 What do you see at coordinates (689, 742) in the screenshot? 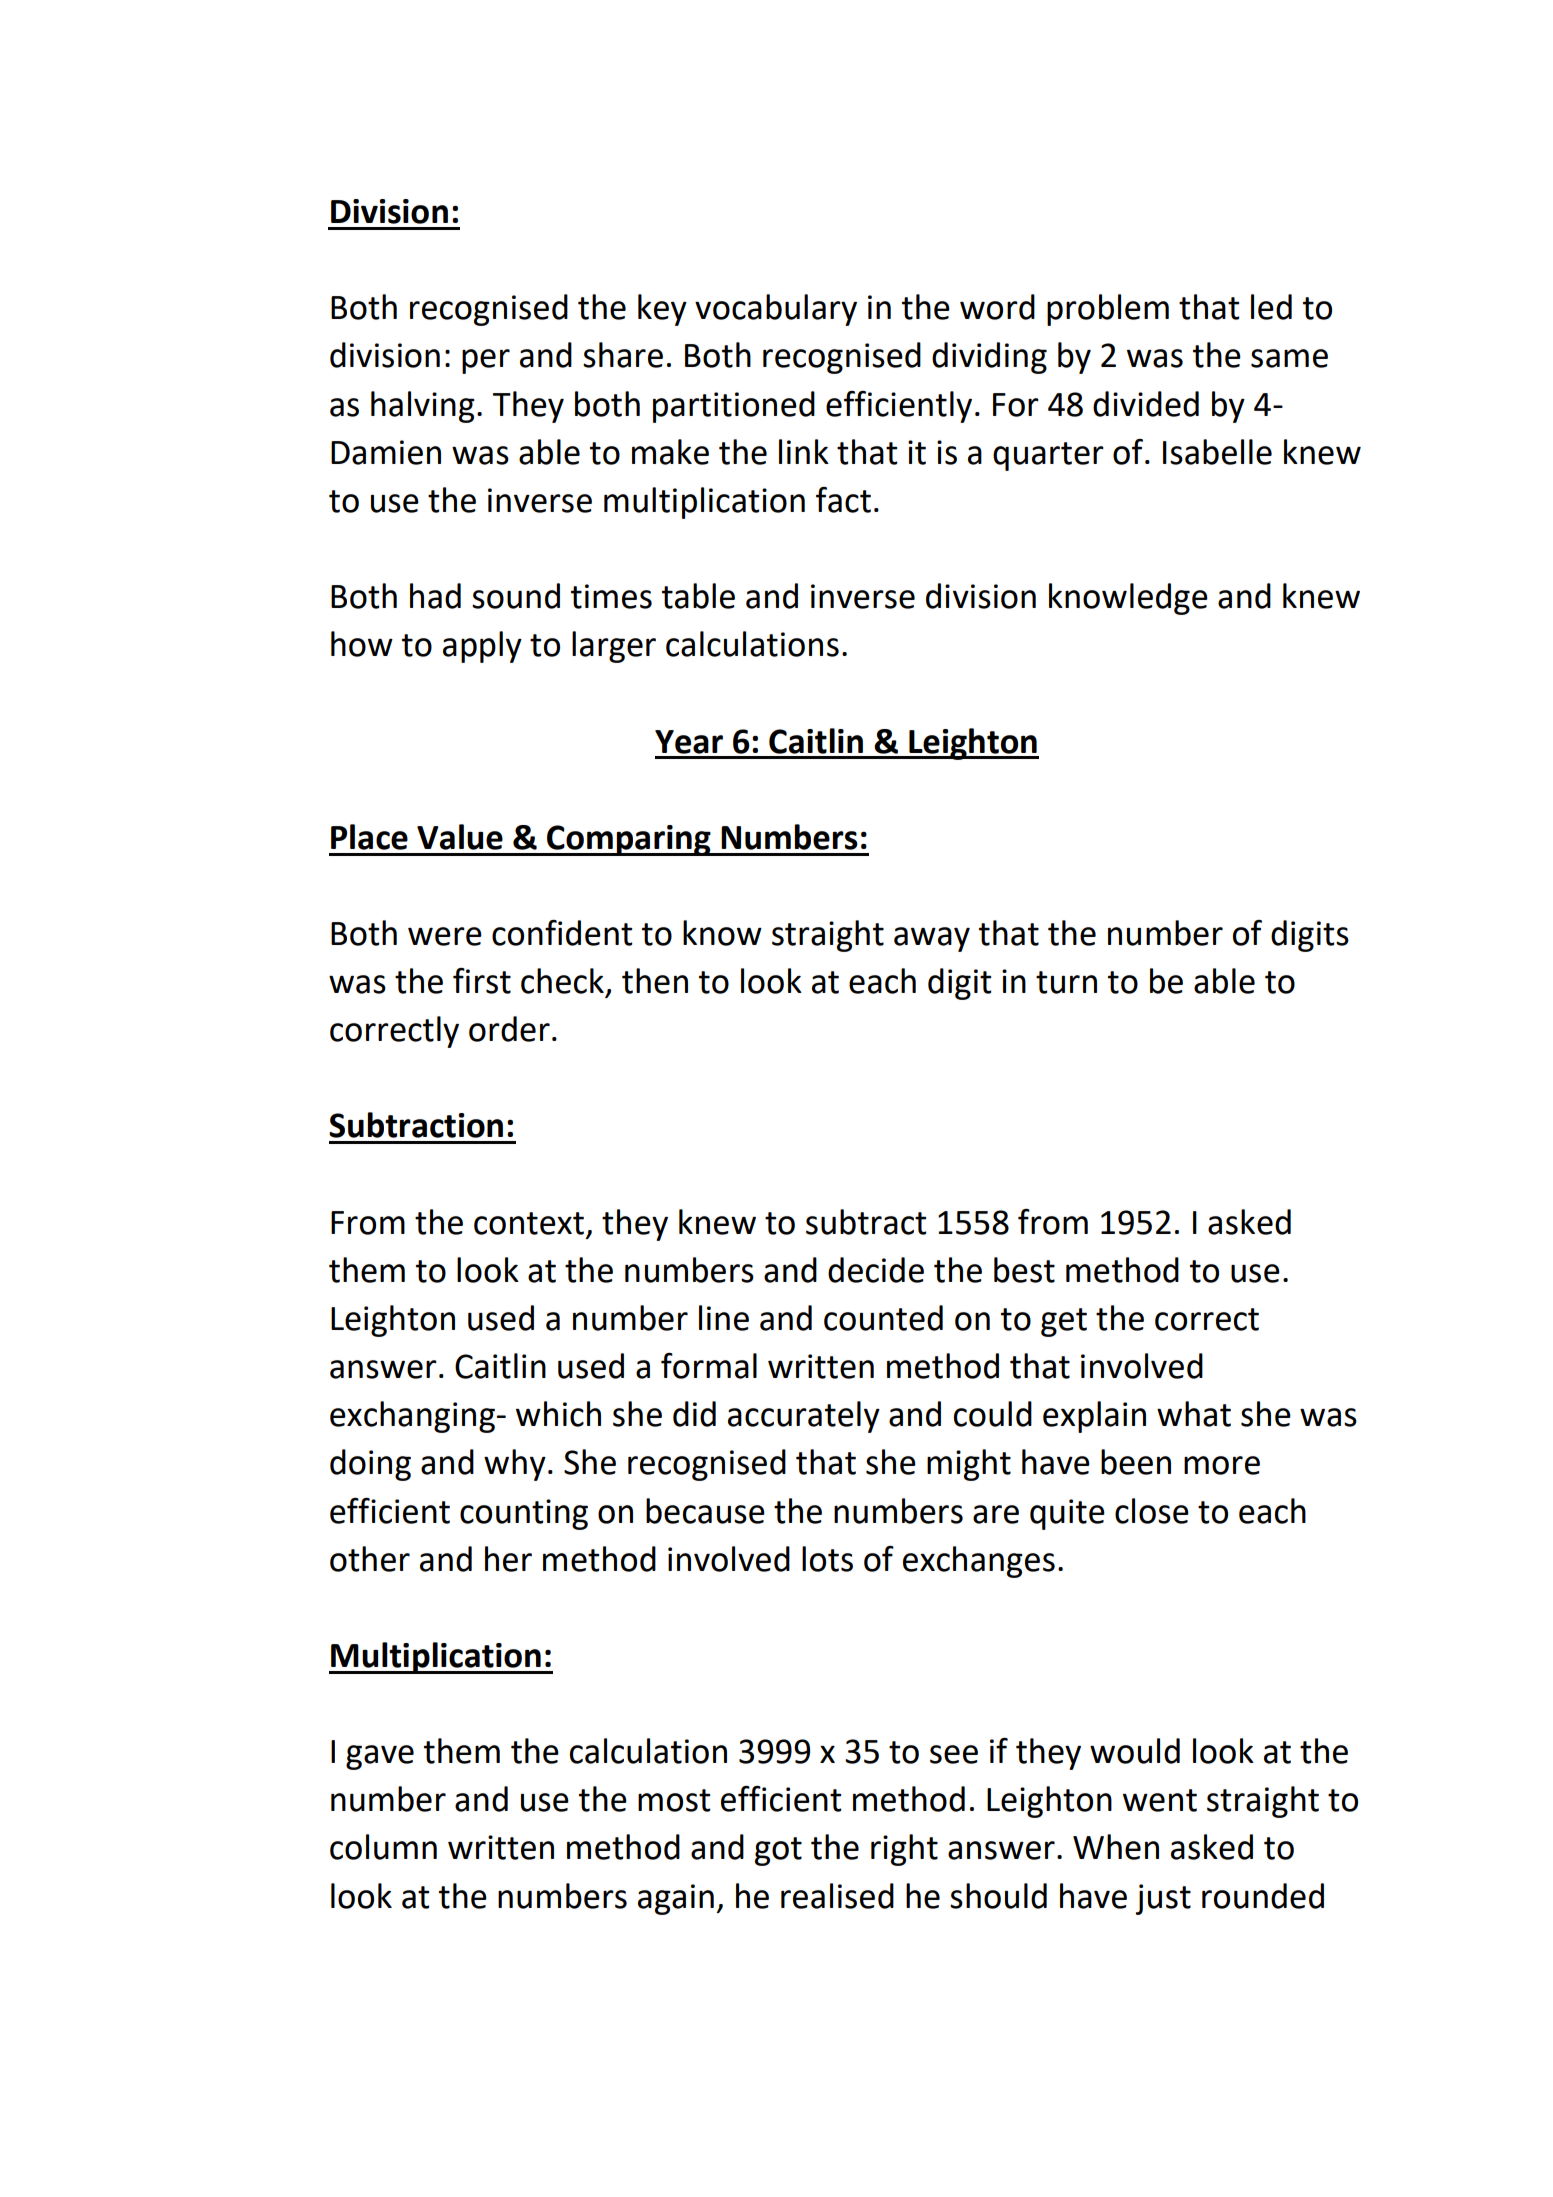
I see `Year` at bounding box center [689, 742].
